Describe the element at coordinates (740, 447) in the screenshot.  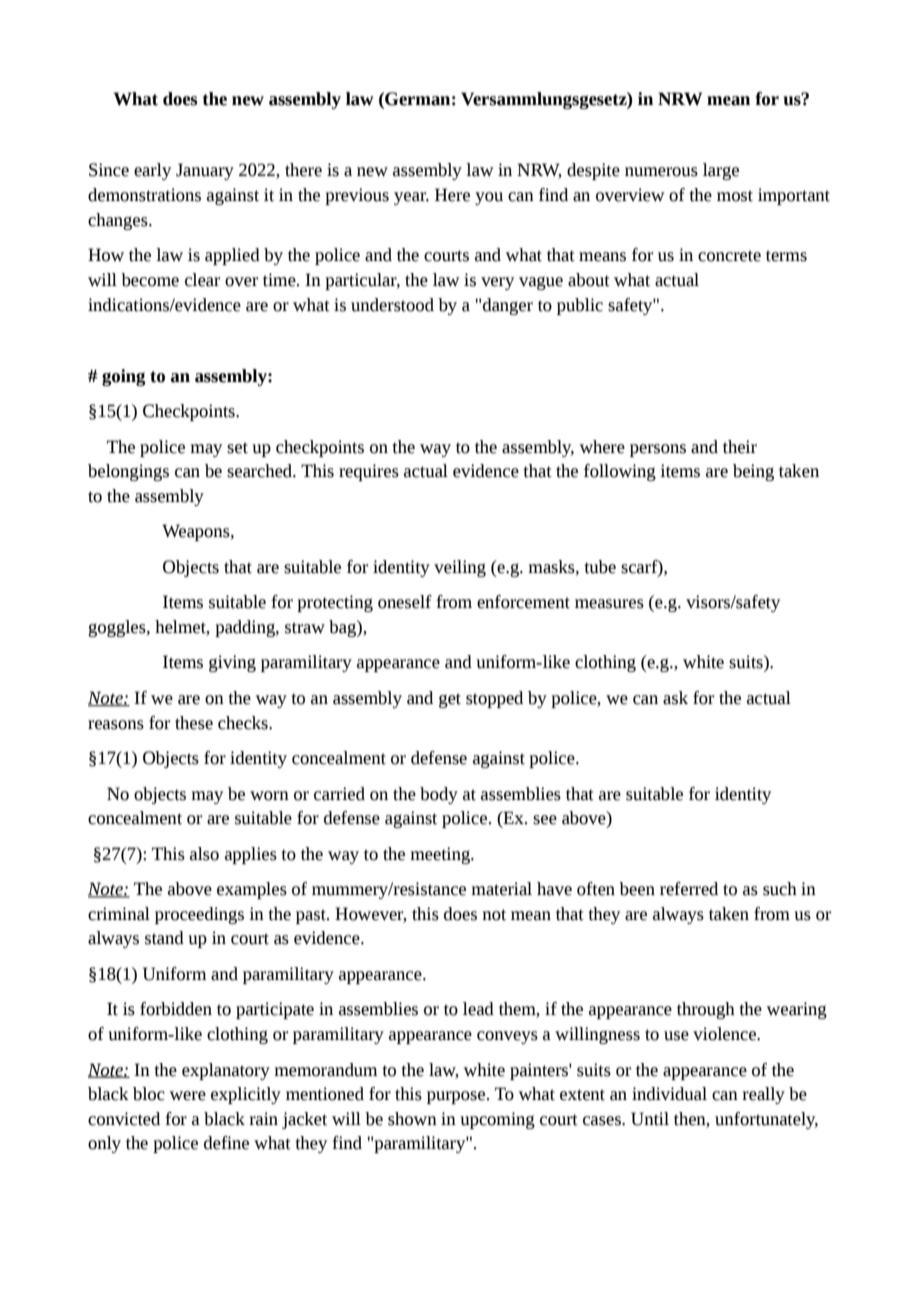
I see `their` at that location.
